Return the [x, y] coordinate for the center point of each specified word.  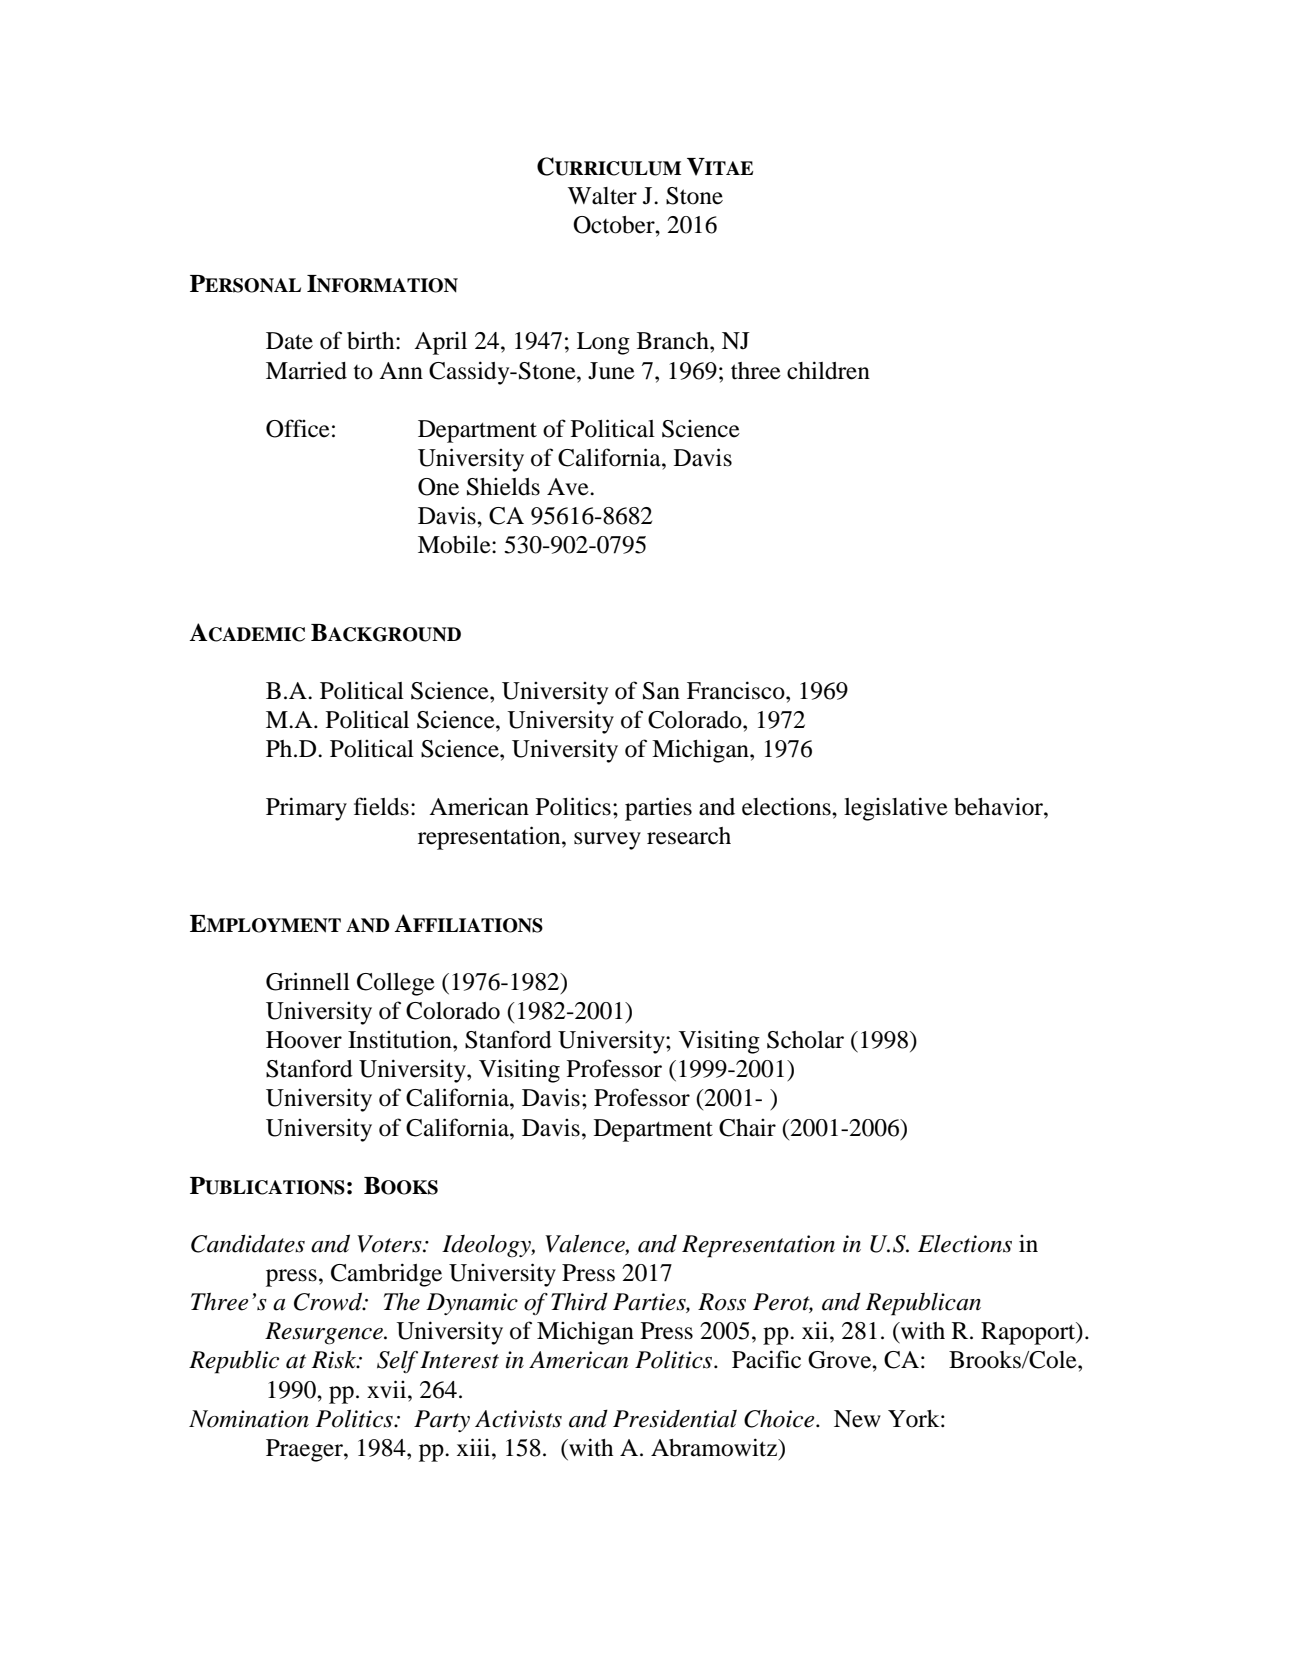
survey [607, 841]
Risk [335, 1360]
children [828, 370]
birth [372, 341]
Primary [306, 809]
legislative [896, 809]
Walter [602, 196]
